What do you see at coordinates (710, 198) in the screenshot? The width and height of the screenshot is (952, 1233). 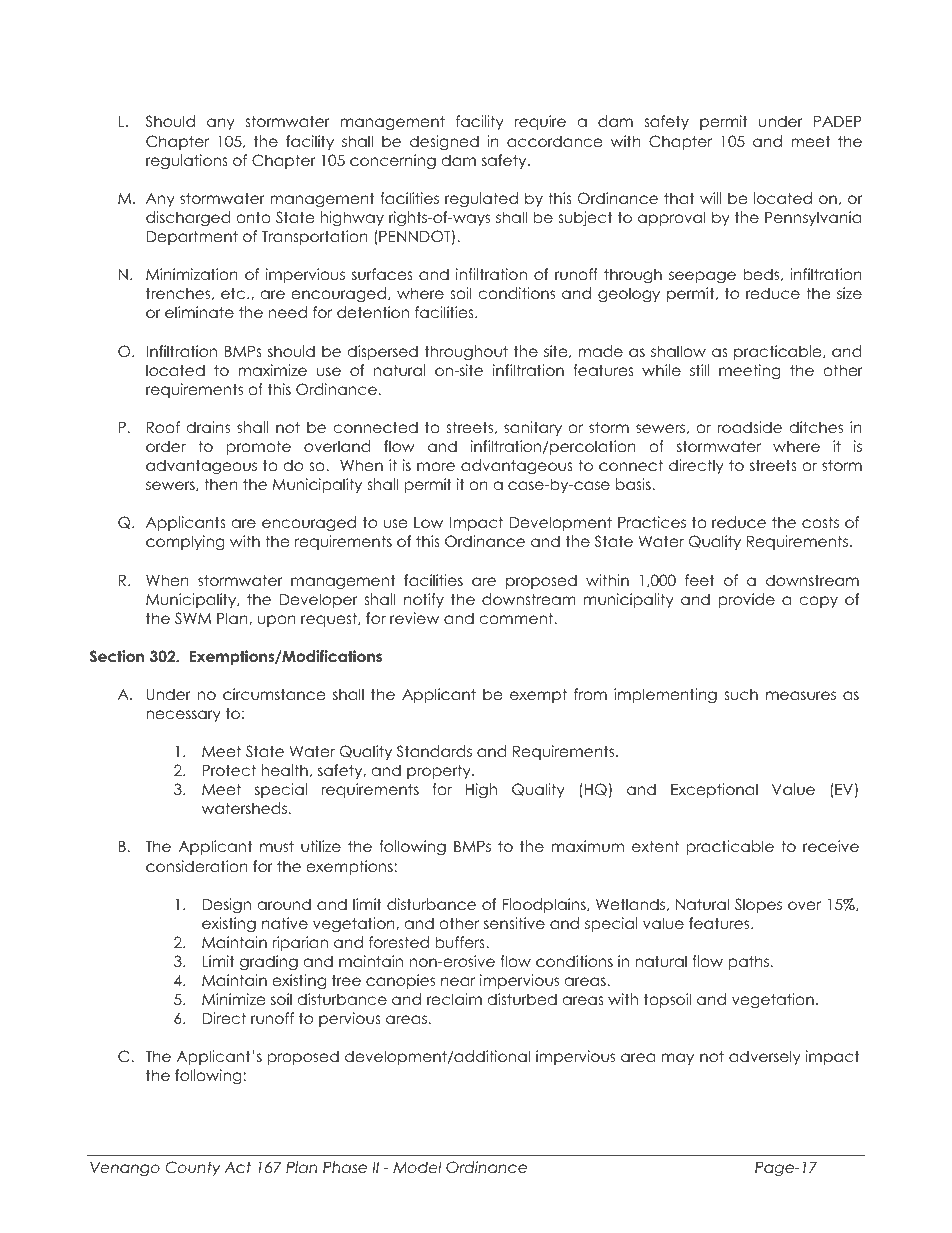 I see `will` at bounding box center [710, 198].
